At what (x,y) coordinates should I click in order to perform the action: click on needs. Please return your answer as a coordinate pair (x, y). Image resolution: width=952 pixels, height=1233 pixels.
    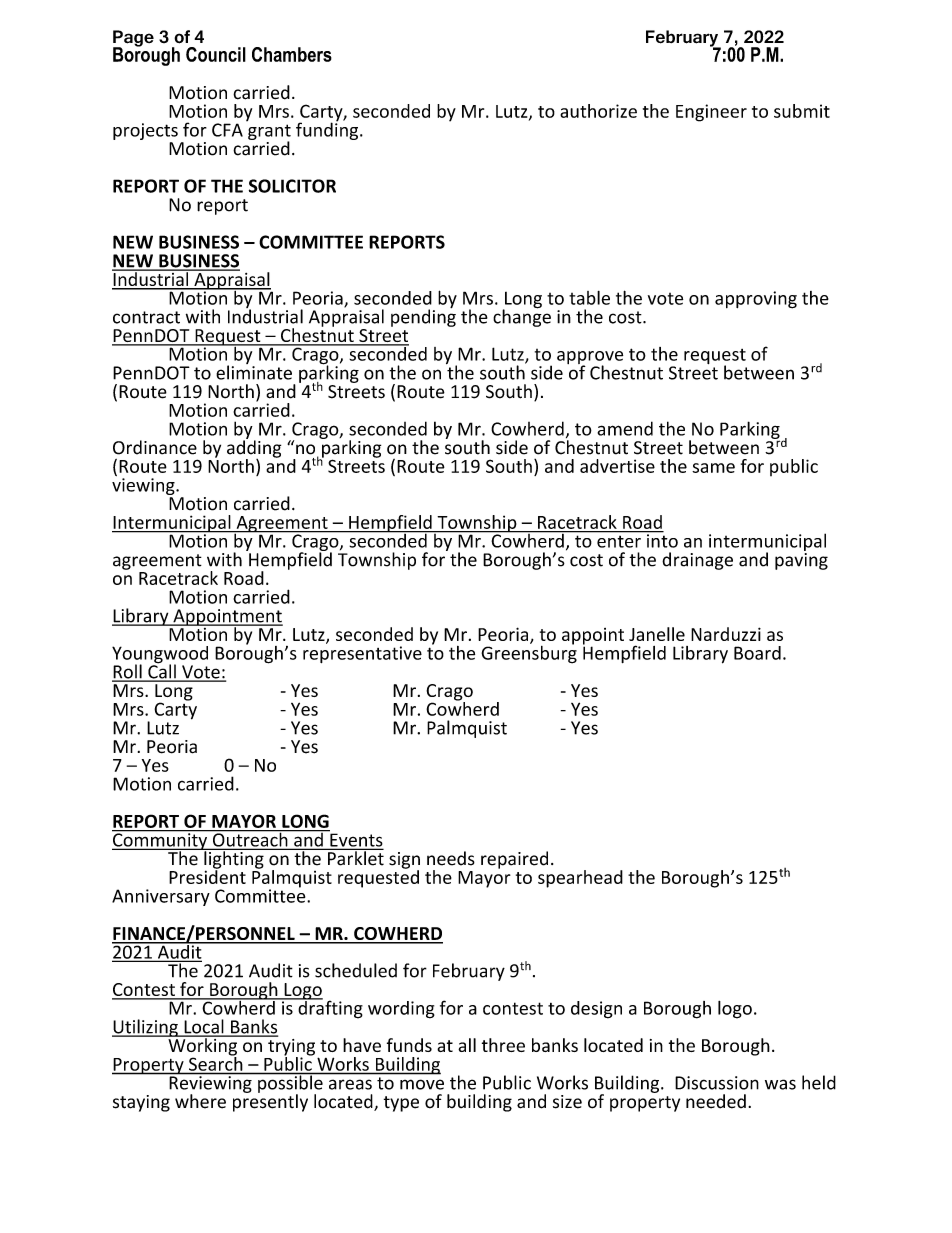
    Looking at the image, I should click on (451, 858).
